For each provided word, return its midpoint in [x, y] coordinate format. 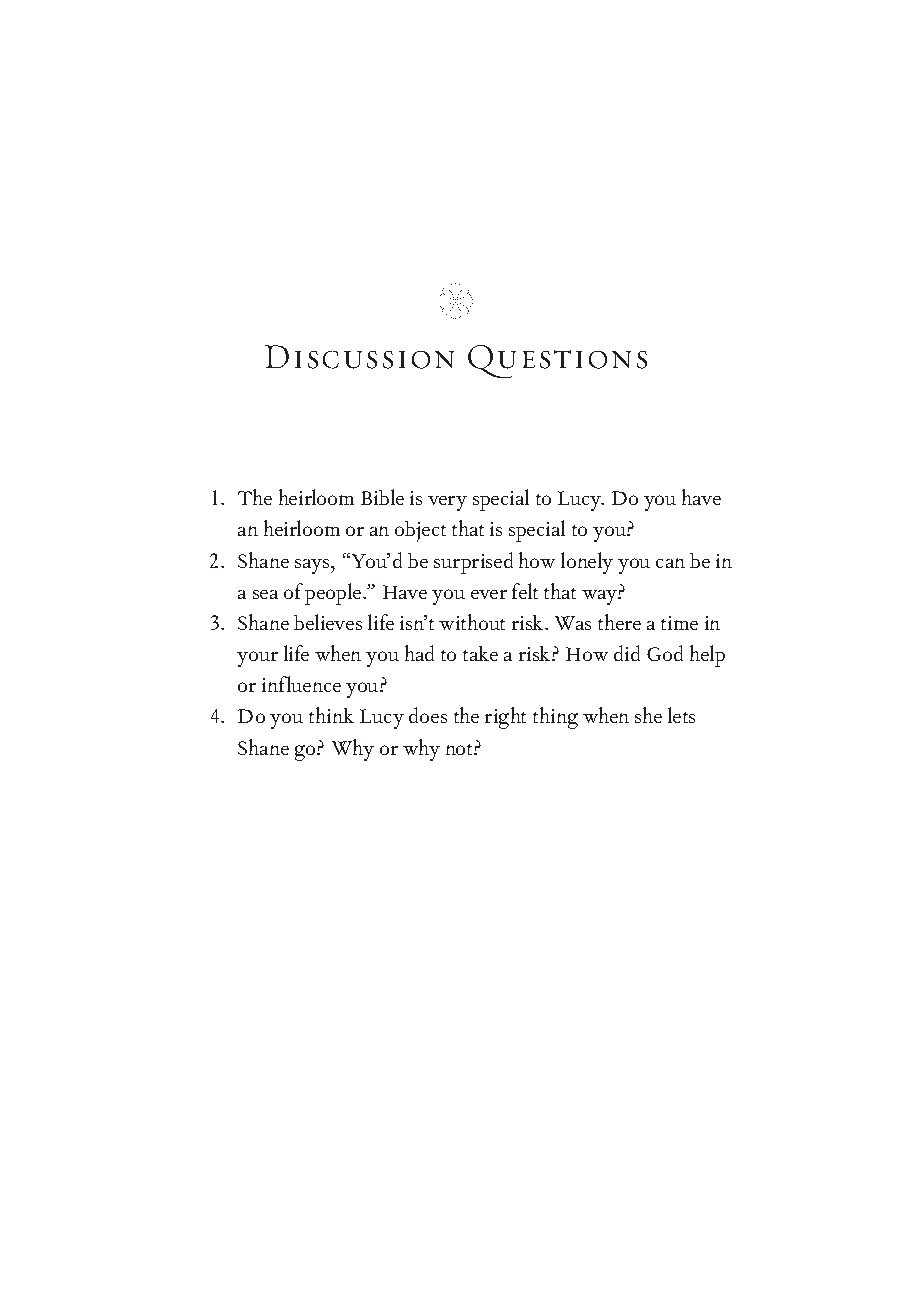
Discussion [359, 357]
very [447, 503]
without [472, 622]
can [670, 563]
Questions [557, 361]
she [648, 715]
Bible [382, 497]
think [331, 715]
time [679, 623]
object [420, 531]
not [460, 749]
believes [328, 622]
